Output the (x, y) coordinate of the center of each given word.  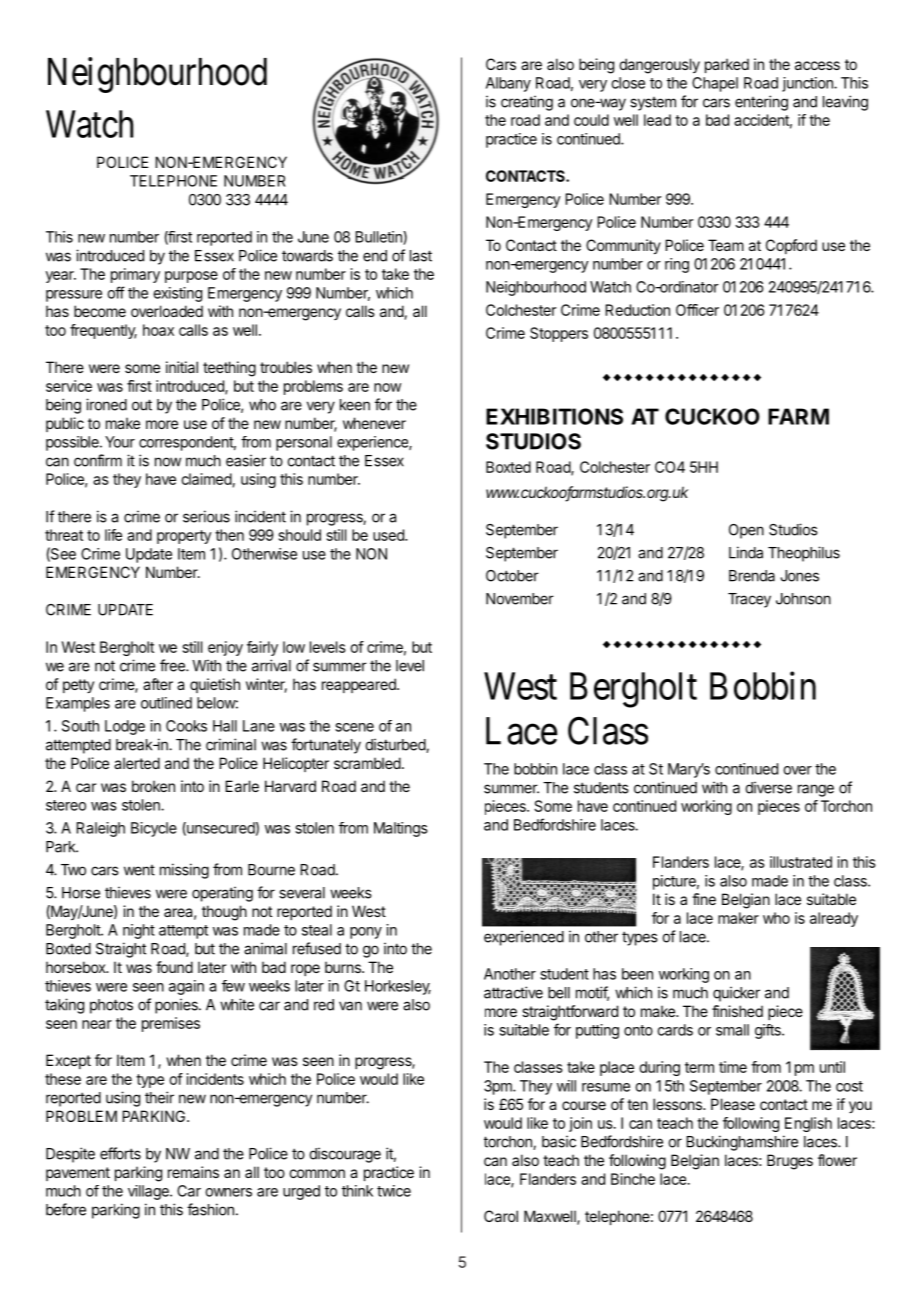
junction (808, 84)
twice (394, 1191)
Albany (508, 84)
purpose (191, 277)
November (520, 599)
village (149, 1192)
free (173, 665)
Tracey (749, 600)
